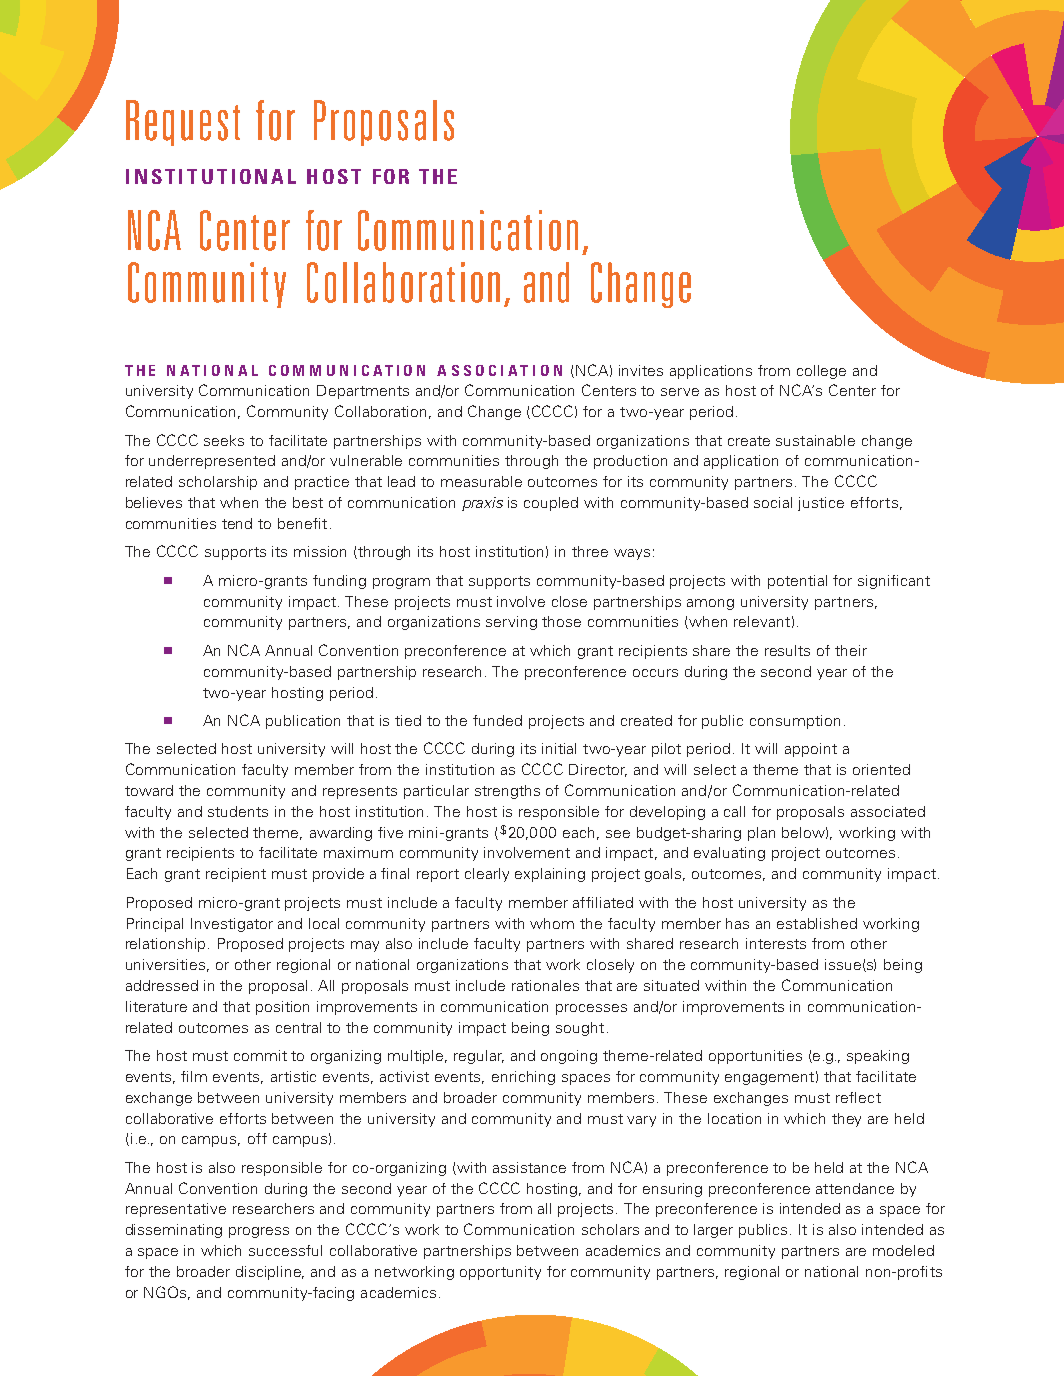  Describe the element at coordinates (238, 811) in the screenshot. I see `students` at that location.
